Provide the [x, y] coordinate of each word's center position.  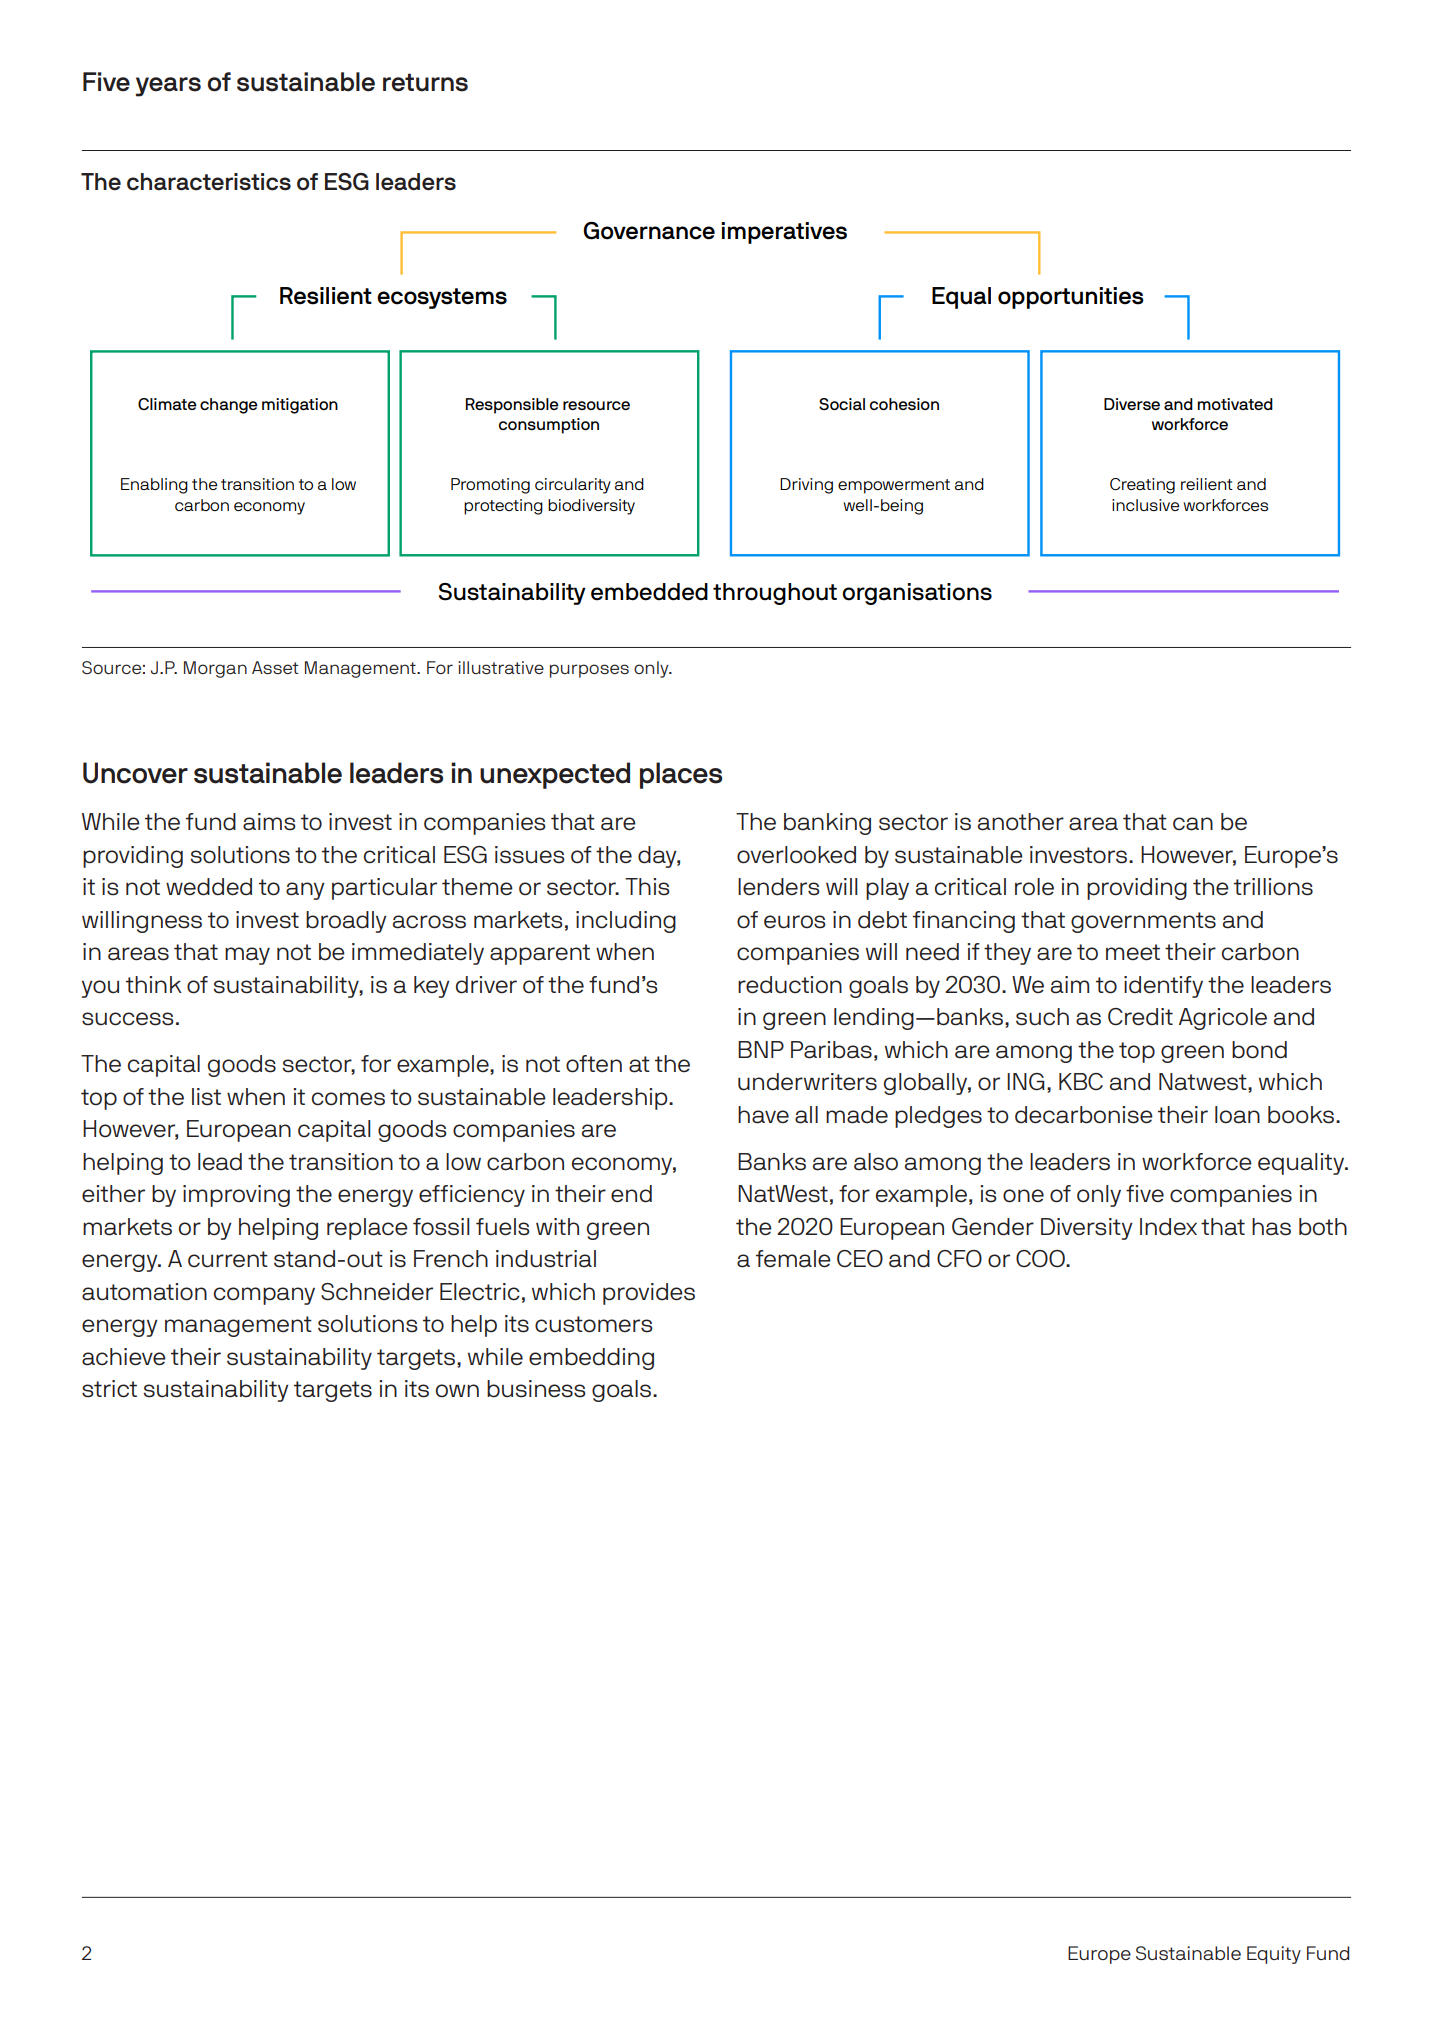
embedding [591, 1359]
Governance [649, 231]
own [457, 1391]
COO [1041, 1259]
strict [109, 1389]
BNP [761, 1049]
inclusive [1146, 505]
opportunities [1071, 298]
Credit [1140, 1017]
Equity [1274, 1955]
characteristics [209, 182]
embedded [649, 592]
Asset [275, 667]
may [247, 956]
